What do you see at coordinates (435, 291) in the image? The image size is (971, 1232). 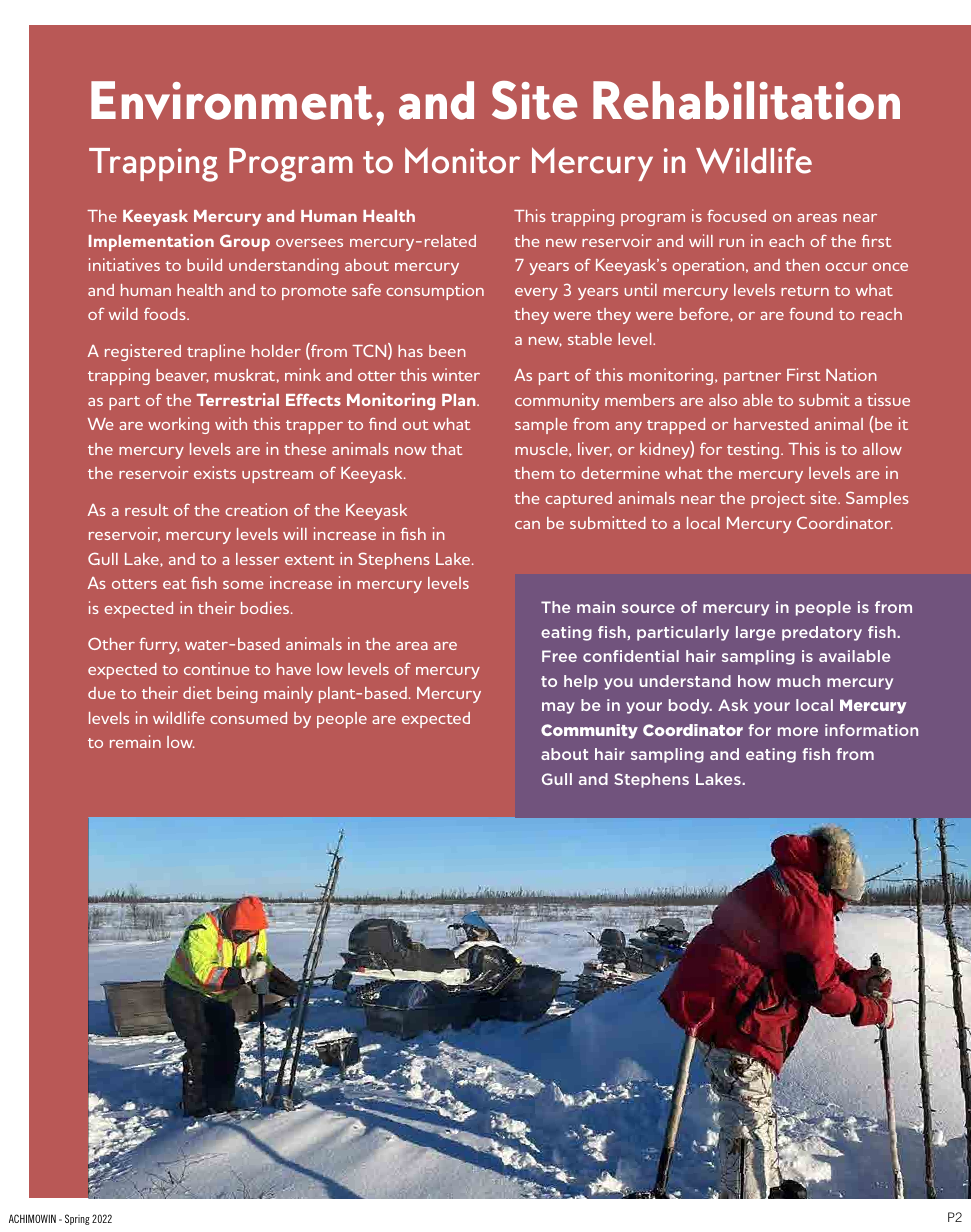 I see `consumption` at bounding box center [435, 291].
